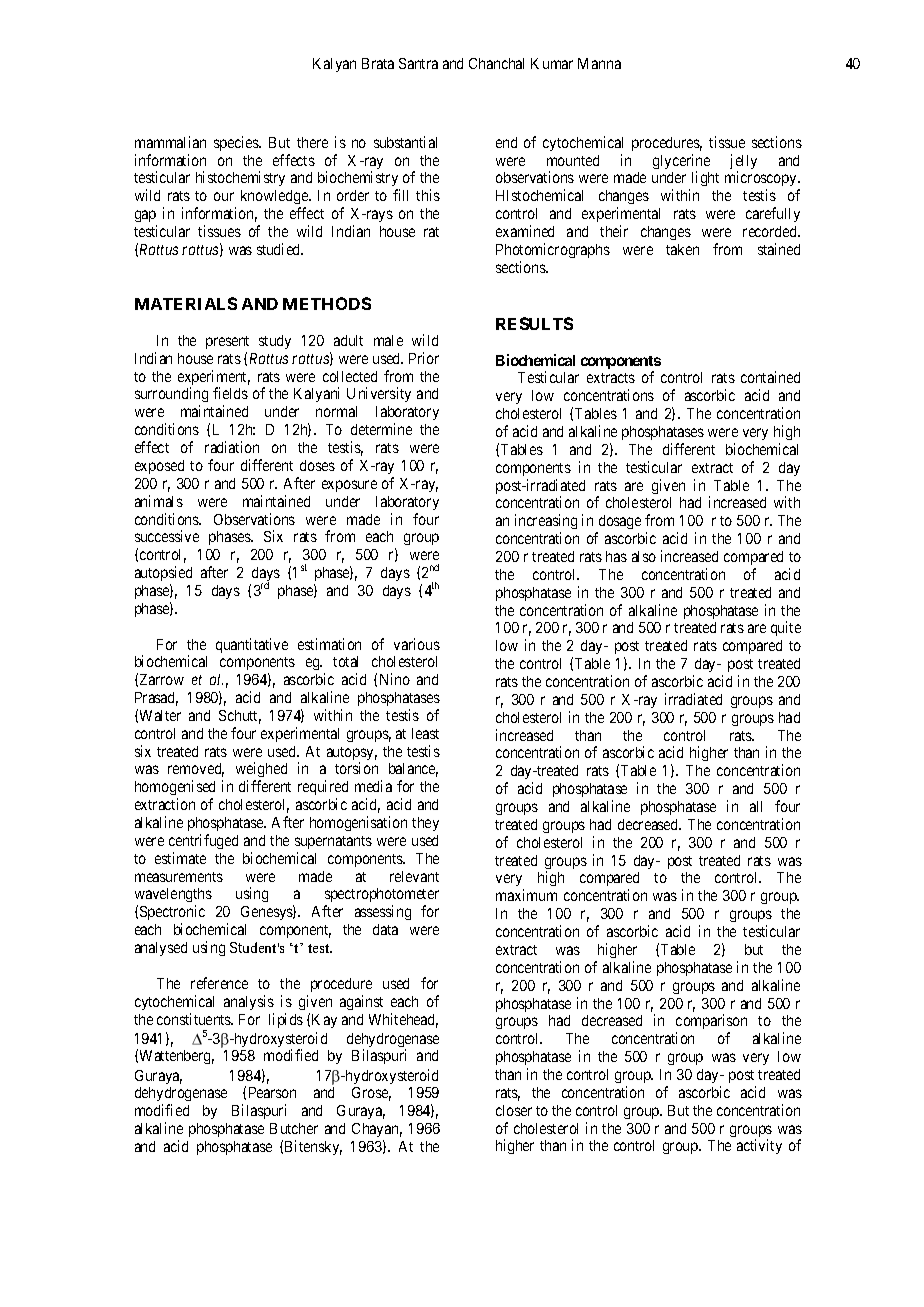  I want to click on quite, so click(786, 628).
